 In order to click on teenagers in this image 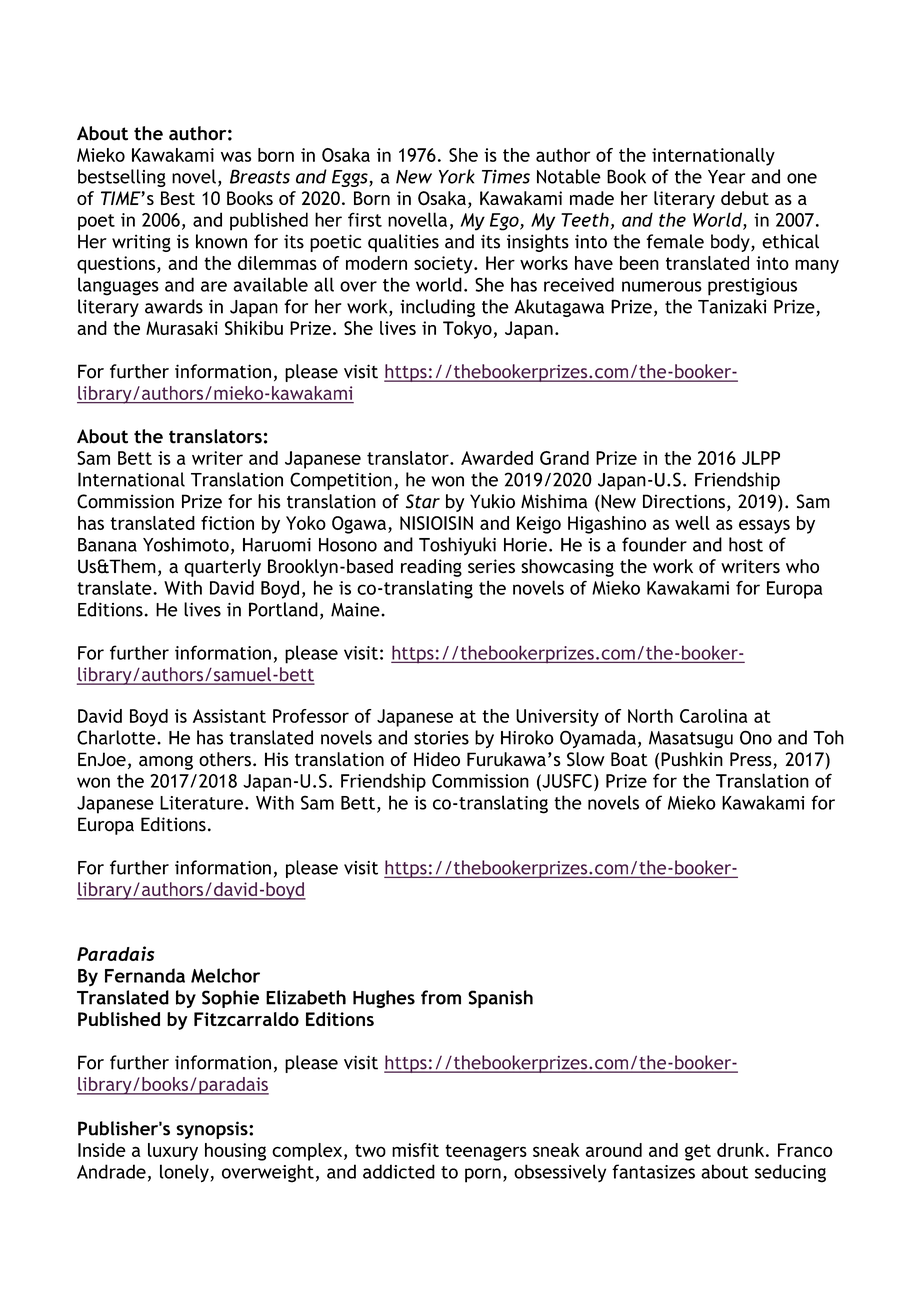, I will do `click(486, 1152)`.
